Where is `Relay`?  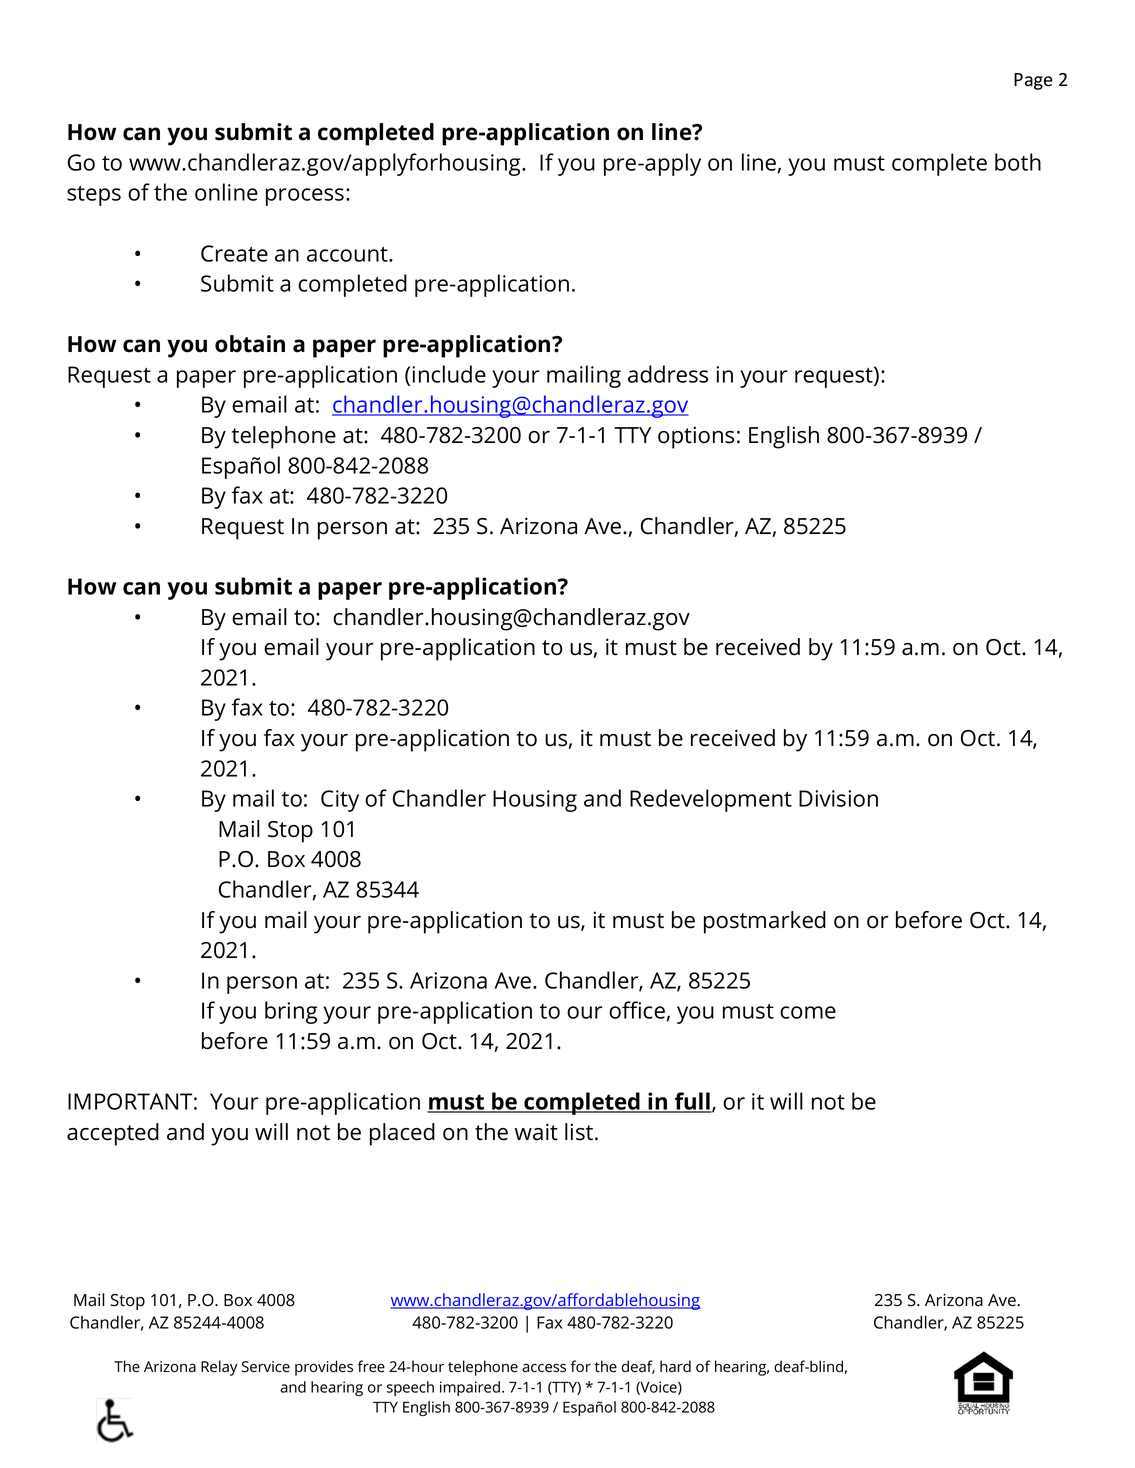
Relay is located at coordinates (219, 1368).
